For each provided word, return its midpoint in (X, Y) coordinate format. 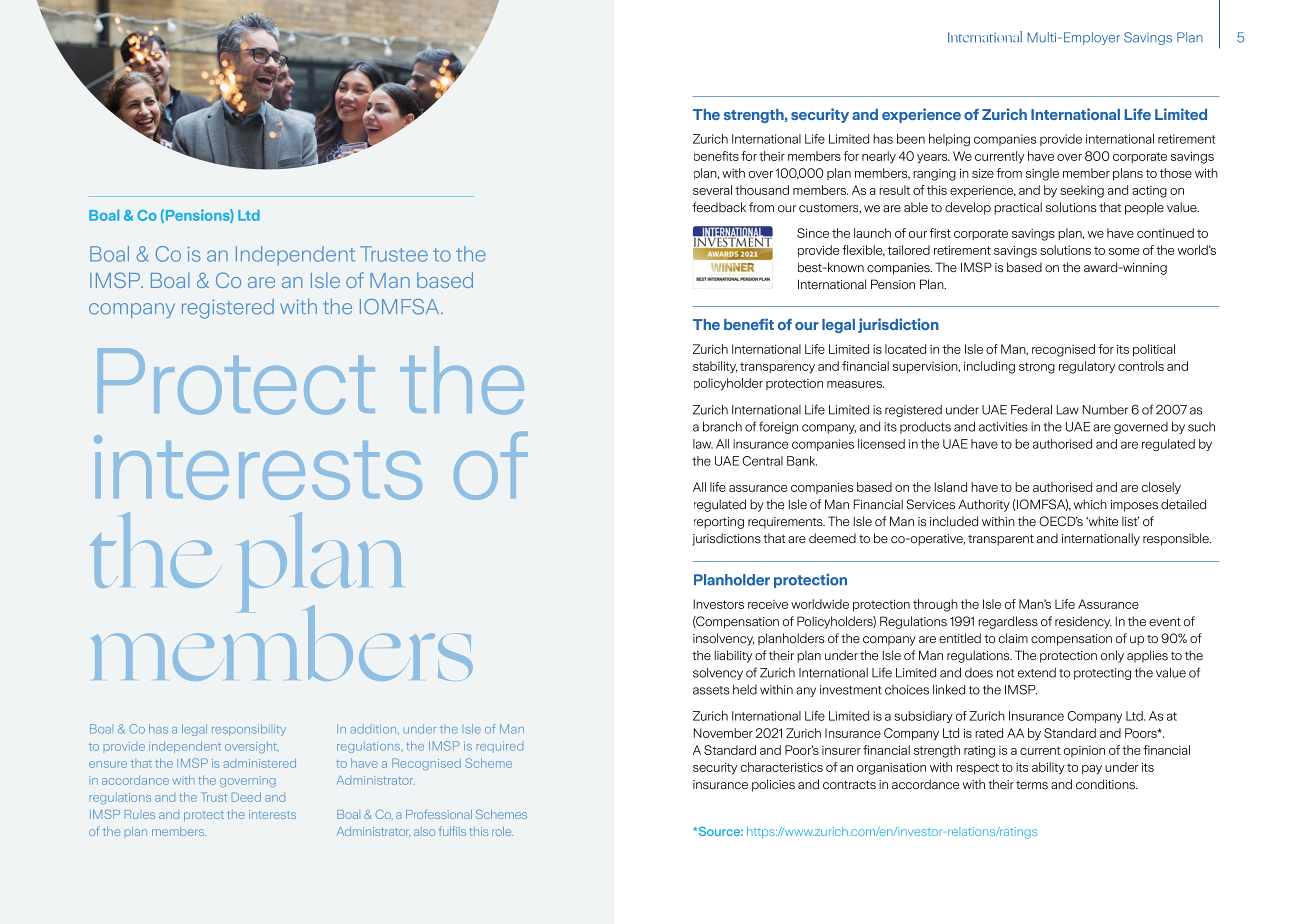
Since (813, 233)
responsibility (249, 730)
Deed (246, 797)
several (712, 190)
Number (1105, 409)
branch (722, 426)
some (1124, 251)
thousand (762, 190)
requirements (786, 523)
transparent (1001, 540)
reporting (719, 523)
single (1042, 174)
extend (1037, 672)
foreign (778, 427)
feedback (719, 207)
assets (711, 690)
